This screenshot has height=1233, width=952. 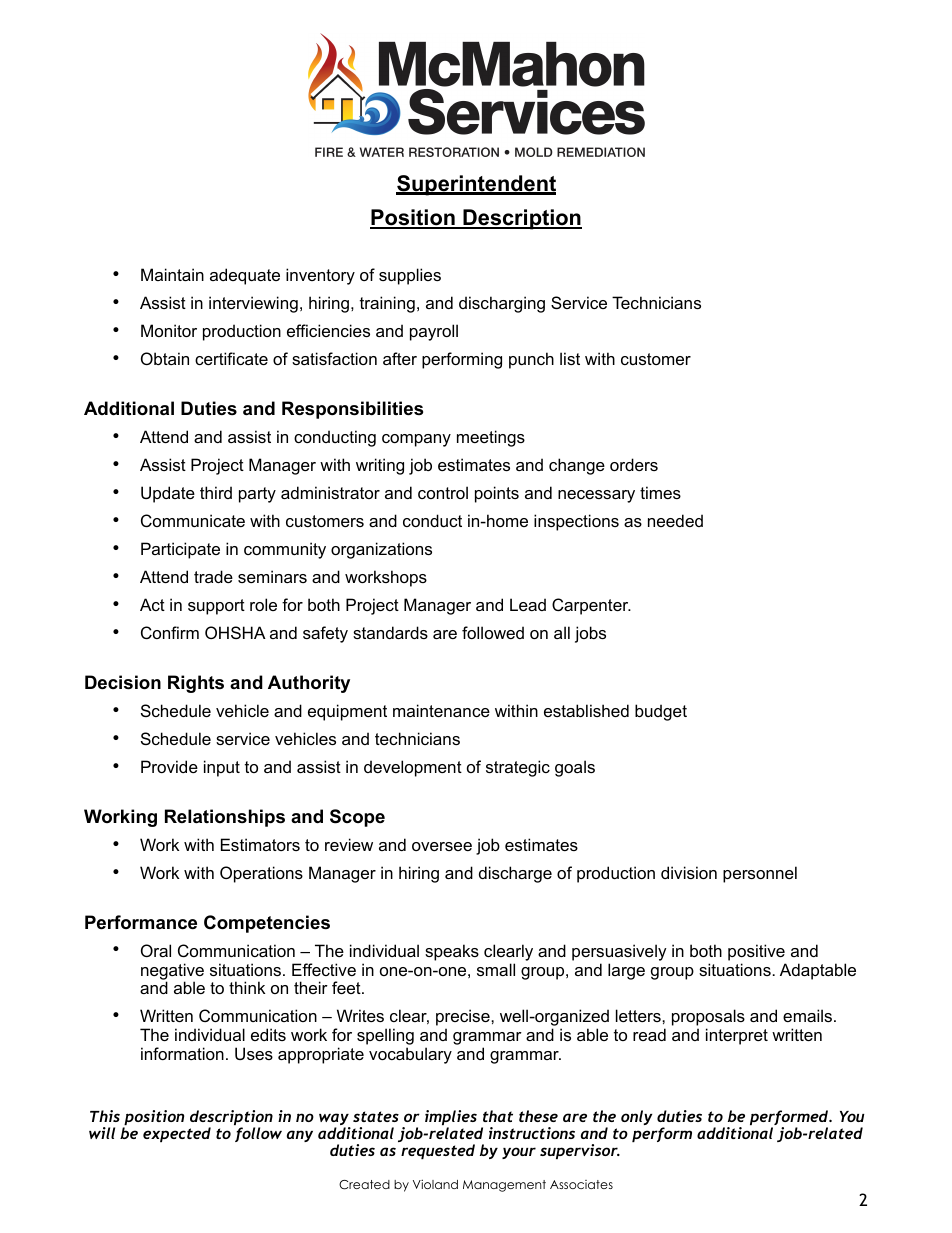 I want to click on expected, so click(x=177, y=1134).
